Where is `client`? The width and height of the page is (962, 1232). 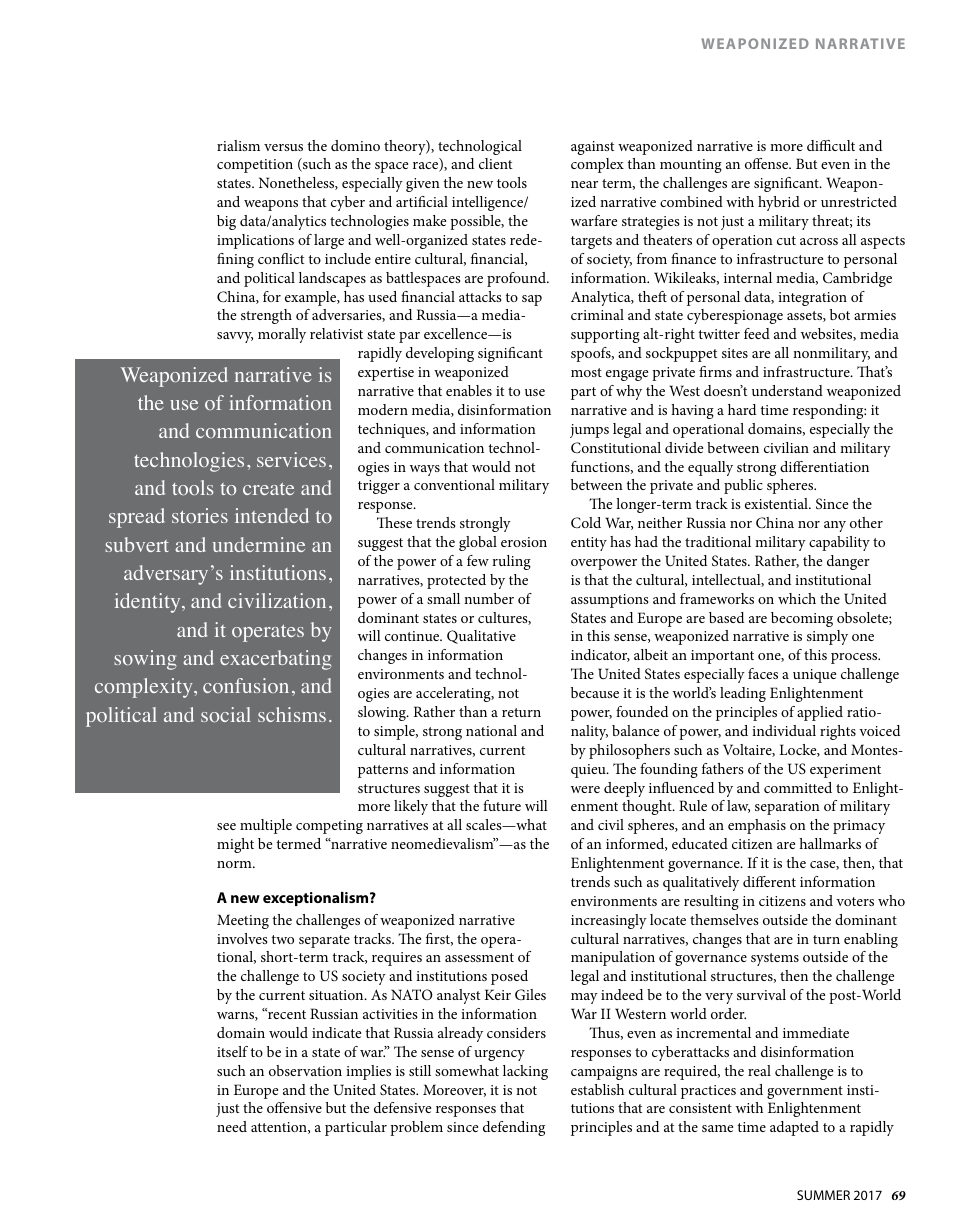 client is located at coordinates (495, 163).
